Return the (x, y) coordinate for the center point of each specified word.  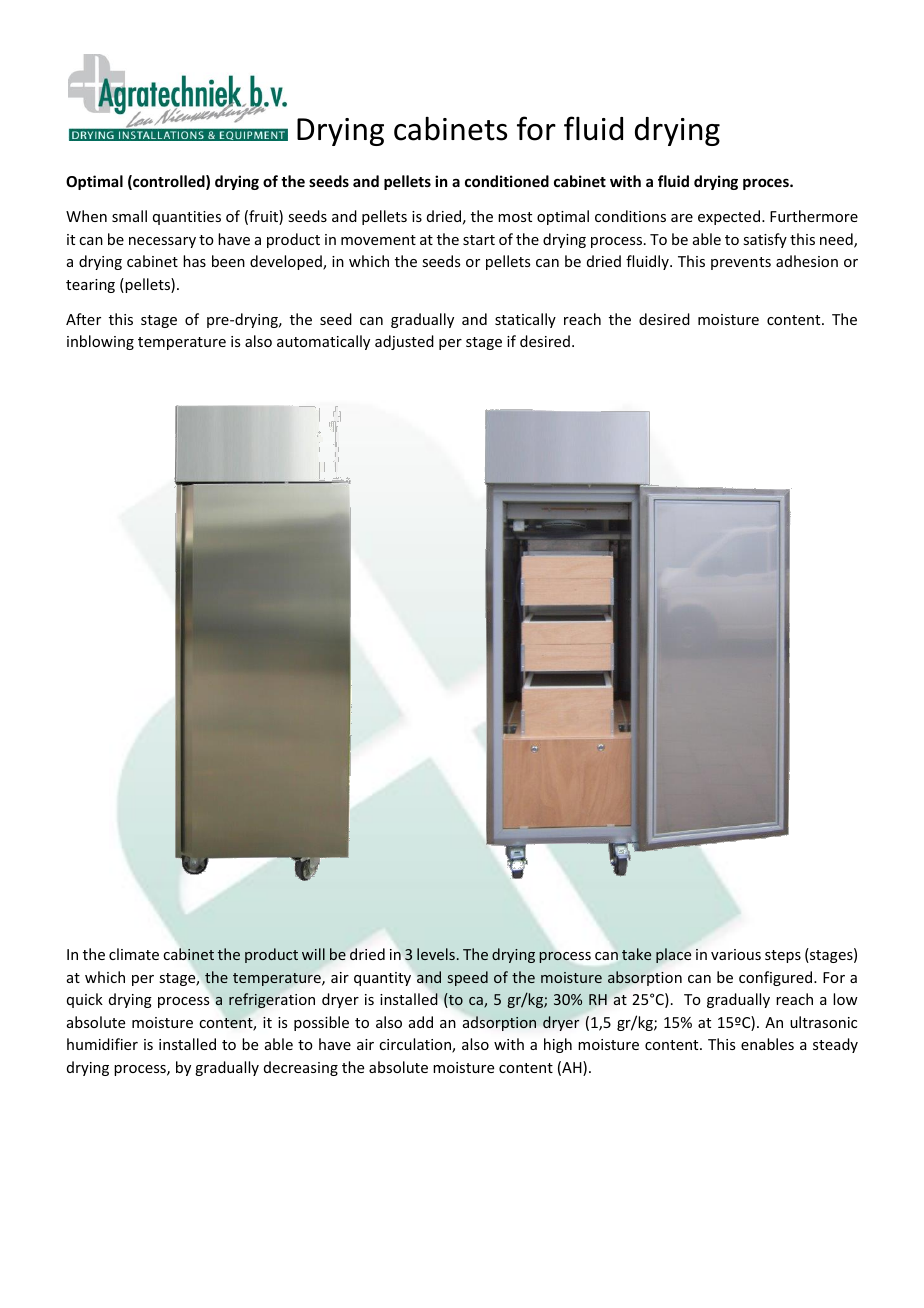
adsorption (499, 1023)
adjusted (404, 342)
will (313, 954)
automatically (323, 342)
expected (730, 217)
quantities (187, 218)
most (515, 217)
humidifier (102, 1044)
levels (436, 954)
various (736, 954)
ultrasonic (823, 1022)
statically (525, 320)
